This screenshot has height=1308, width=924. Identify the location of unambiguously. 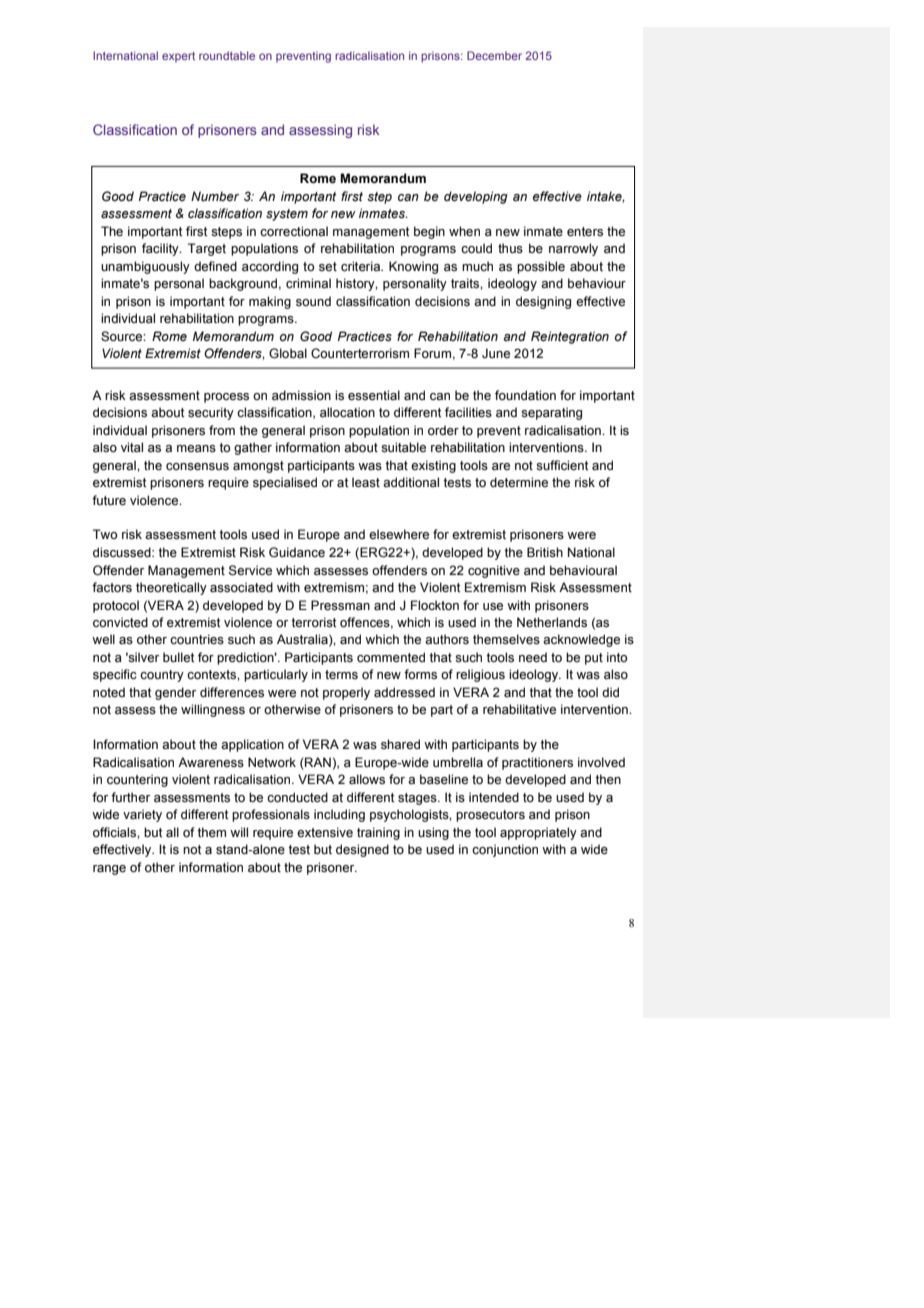
(145, 267).
